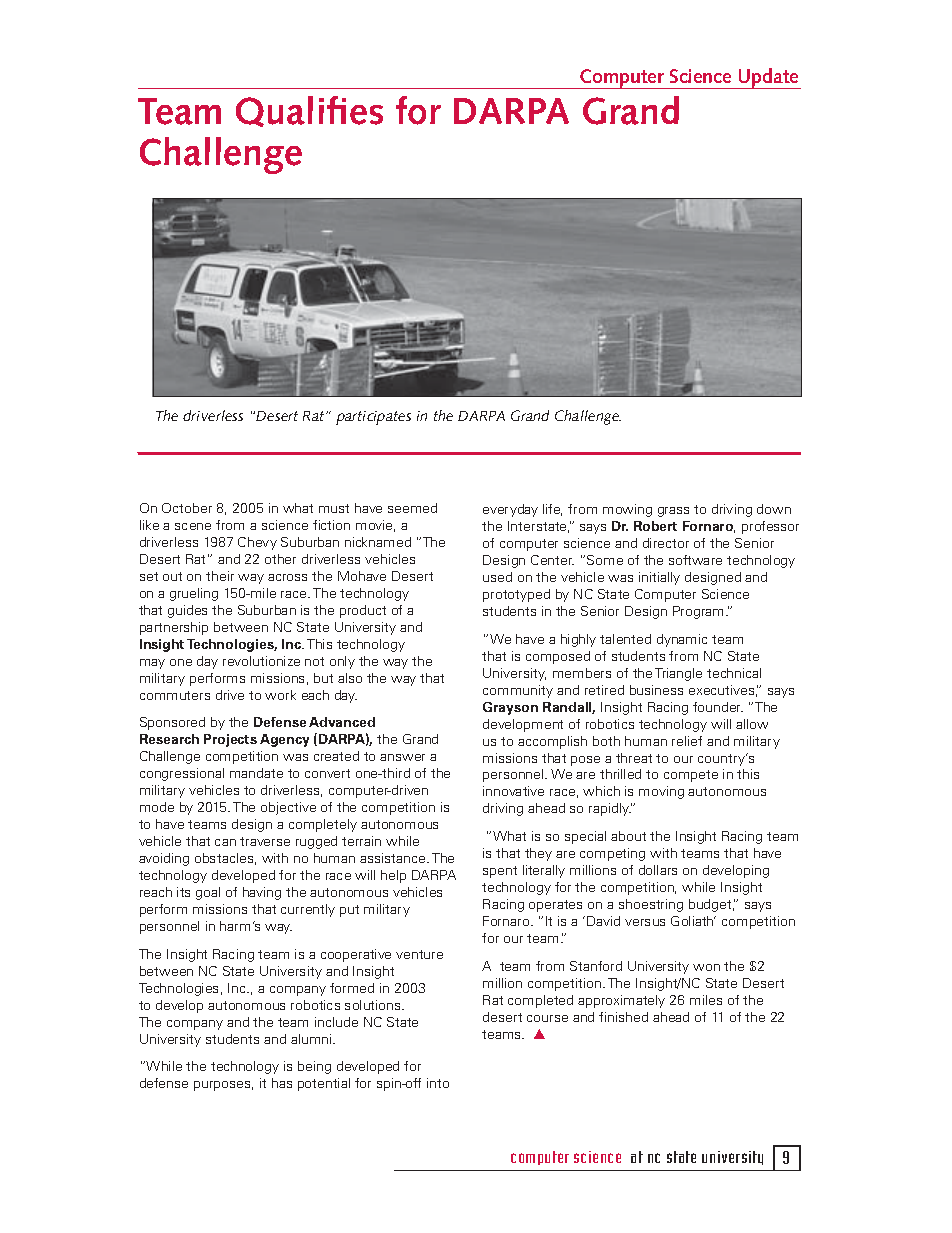 The height and width of the screenshot is (1233, 952). I want to click on relief, so click(687, 741).
